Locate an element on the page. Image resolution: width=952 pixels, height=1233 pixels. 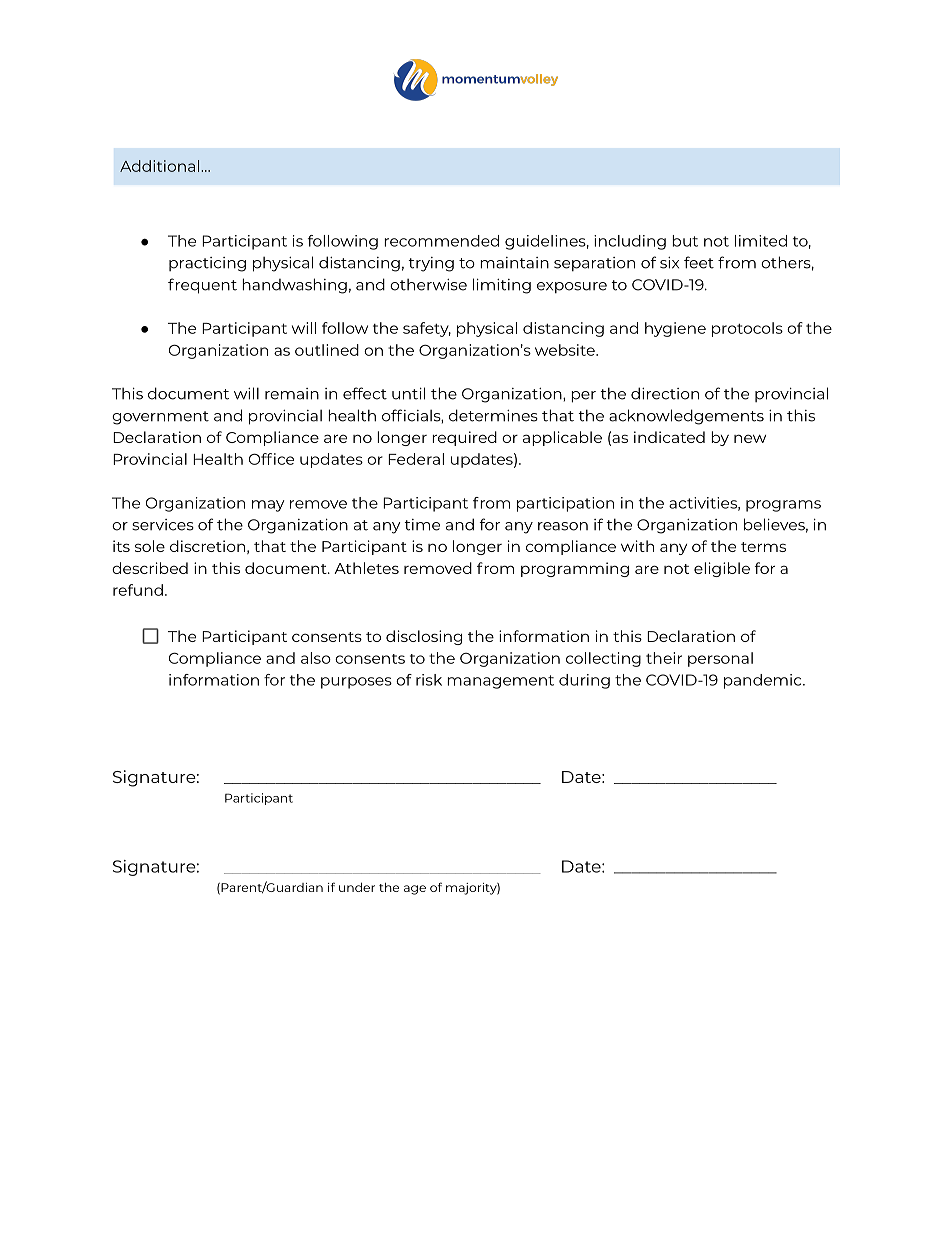
but is located at coordinates (685, 241).
